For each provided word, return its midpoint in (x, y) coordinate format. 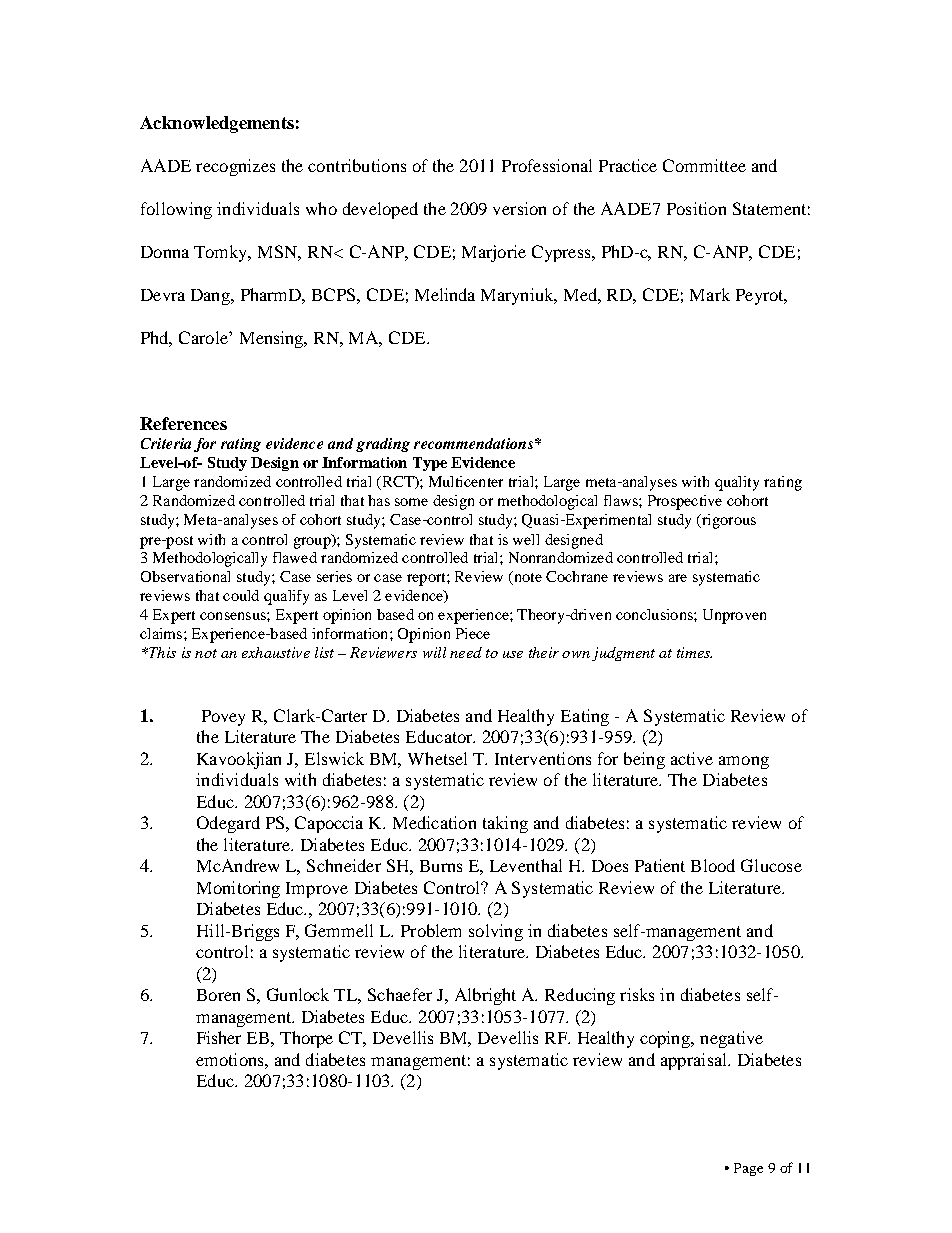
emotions (231, 1059)
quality (737, 483)
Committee (704, 165)
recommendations (473, 443)
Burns (441, 866)
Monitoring (238, 889)
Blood (713, 865)
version (519, 208)
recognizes (235, 167)
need (466, 652)
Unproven (734, 616)
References (183, 423)
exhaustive (276, 652)
